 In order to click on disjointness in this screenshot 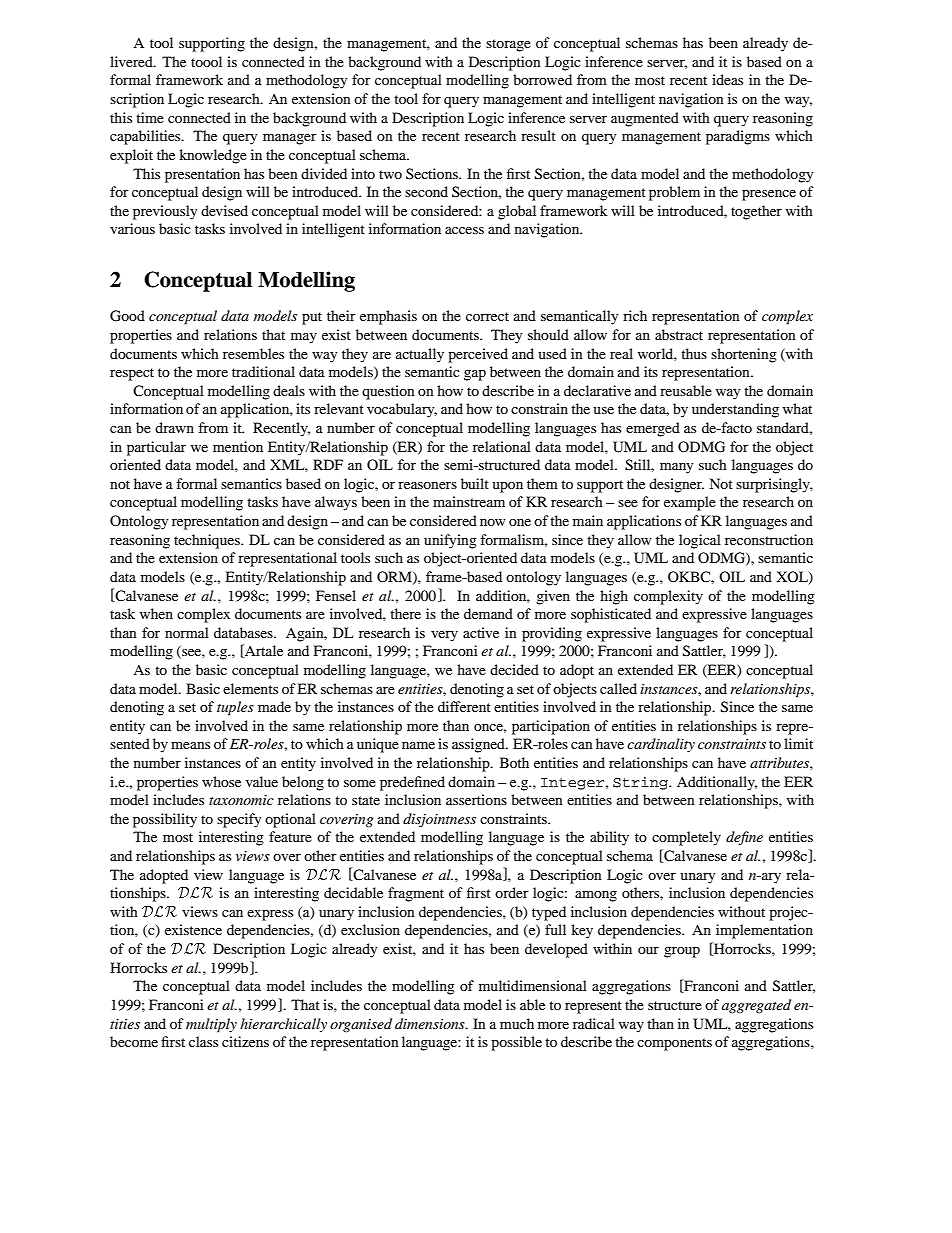, I will do `click(439, 820)`.
